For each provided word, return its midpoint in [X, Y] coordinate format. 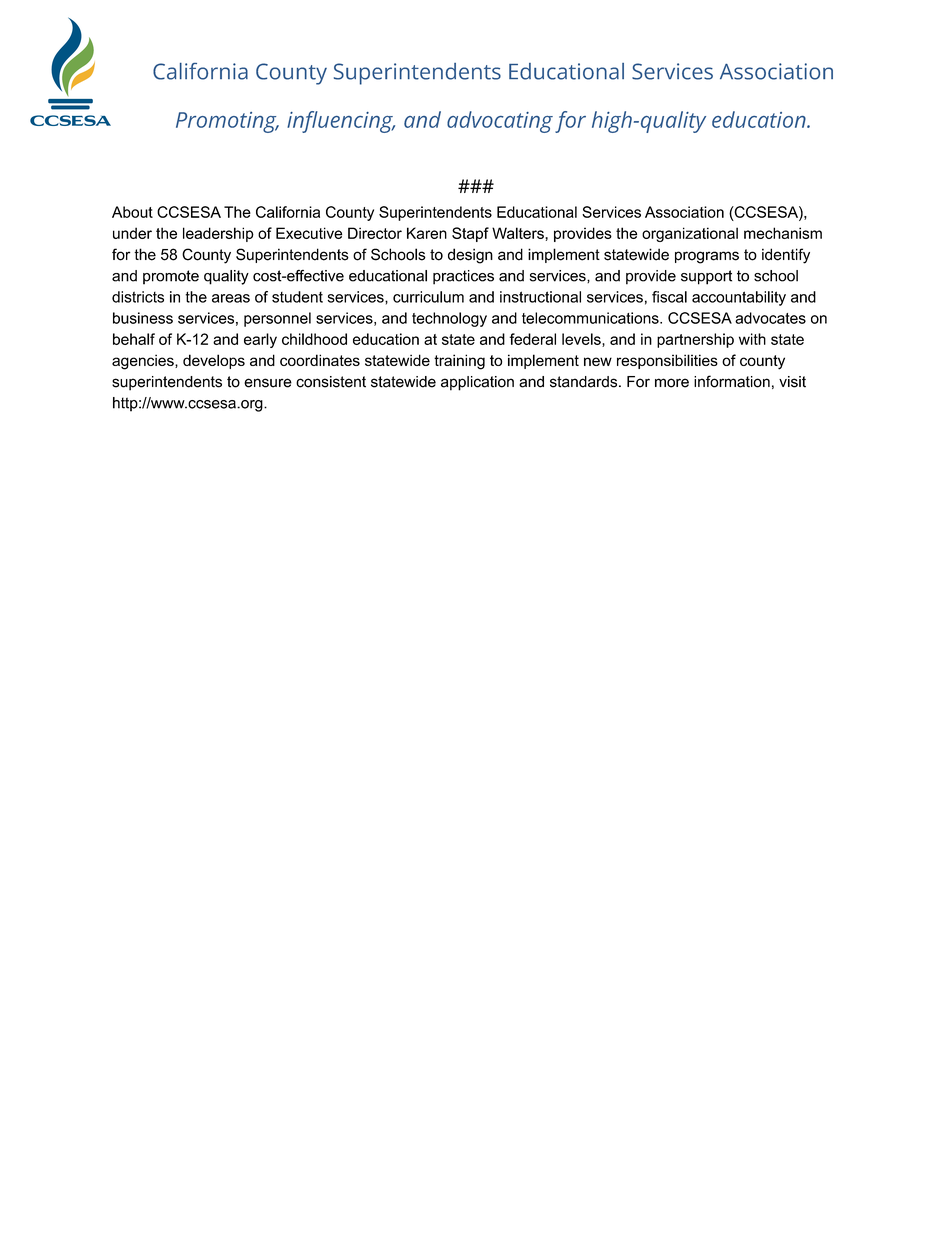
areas [231, 298]
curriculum [428, 297]
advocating [500, 122]
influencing [341, 122]
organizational [690, 234]
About [132, 212]
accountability [739, 298]
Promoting [227, 122]
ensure [268, 383]
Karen [427, 233]
